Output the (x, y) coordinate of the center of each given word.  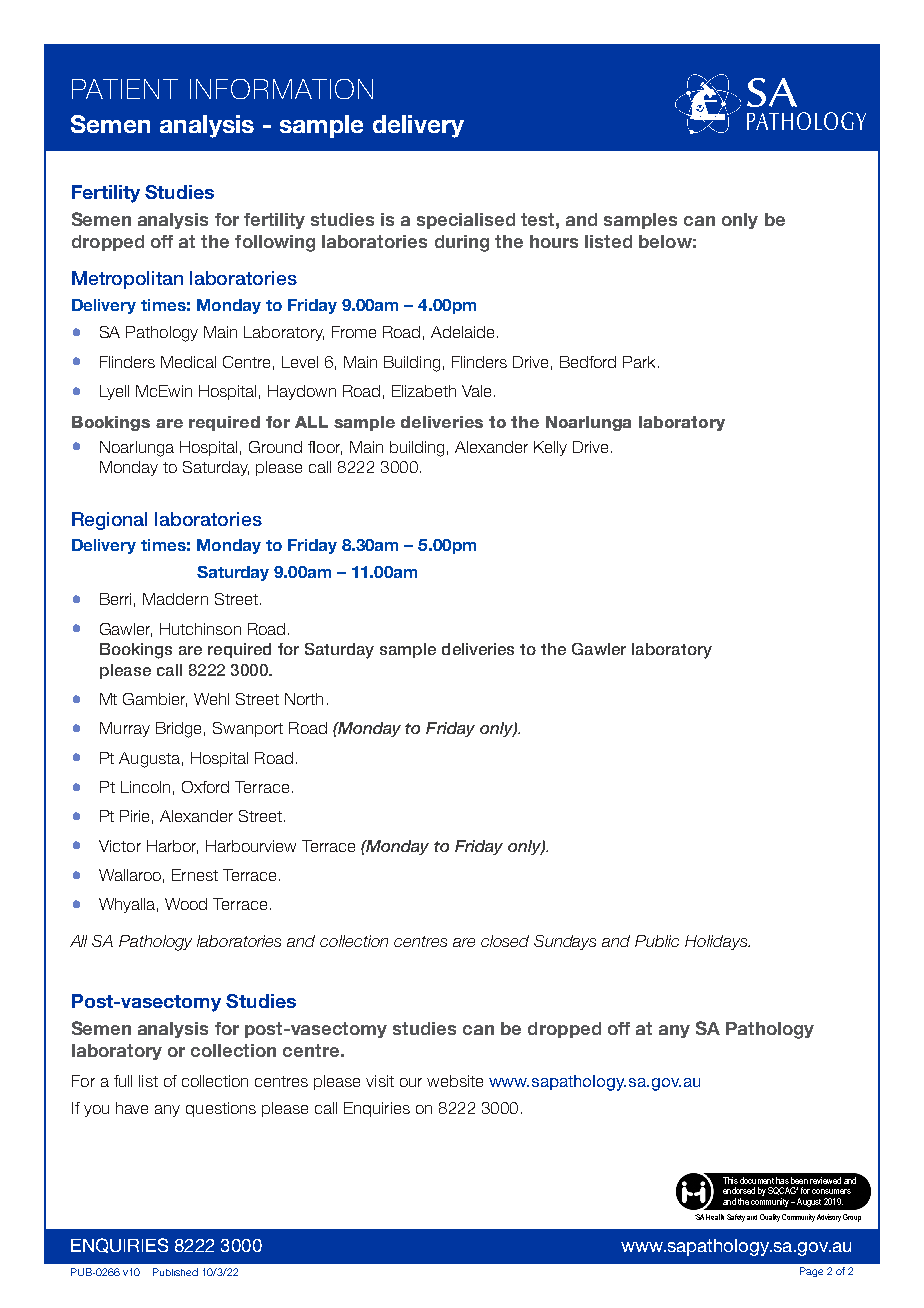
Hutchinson (200, 629)
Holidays (717, 942)
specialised (466, 221)
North (304, 699)
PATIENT (125, 89)
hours (554, 241)
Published (175, 1272)
